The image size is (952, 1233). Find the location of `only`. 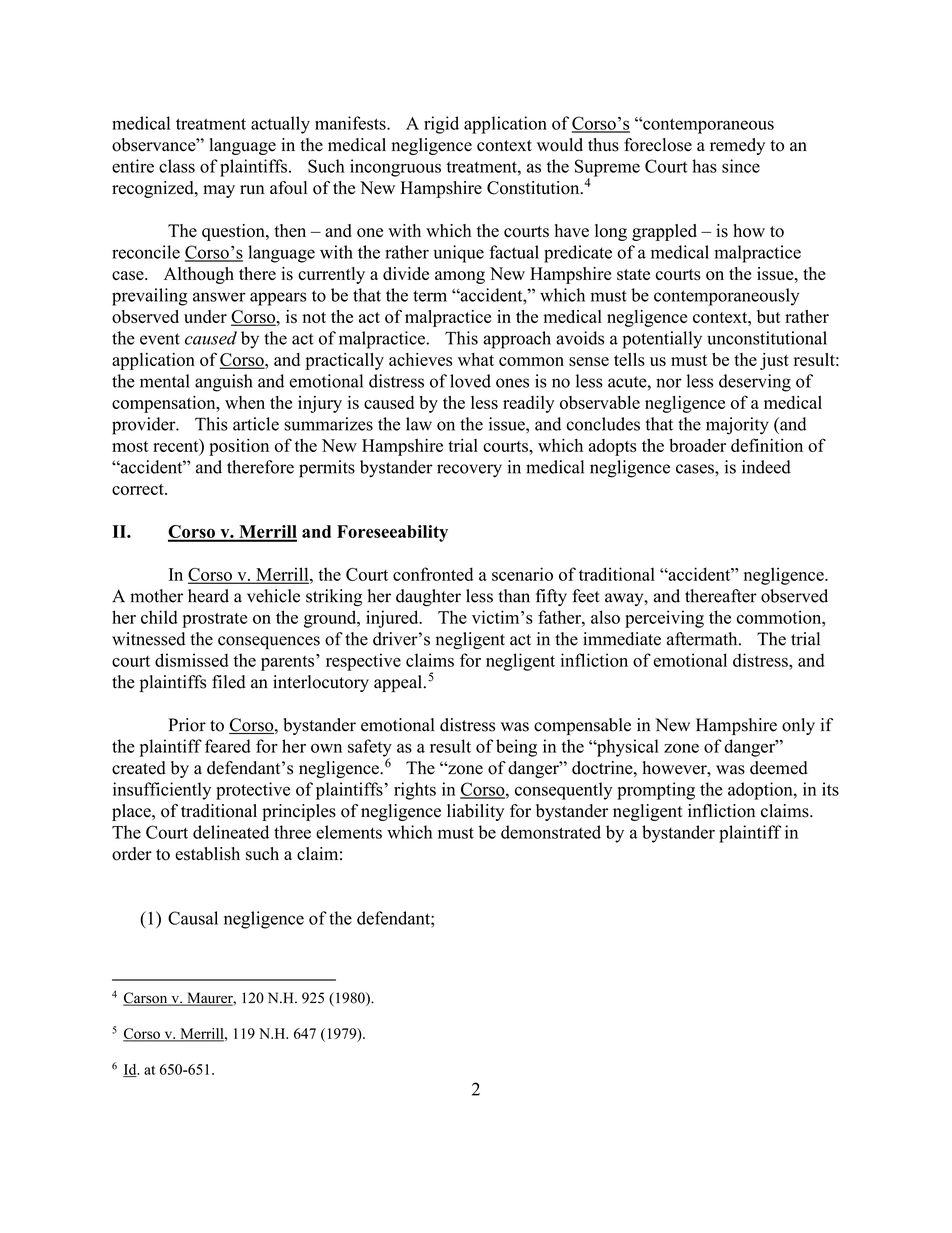

only is located at coordinates (798, 726).
